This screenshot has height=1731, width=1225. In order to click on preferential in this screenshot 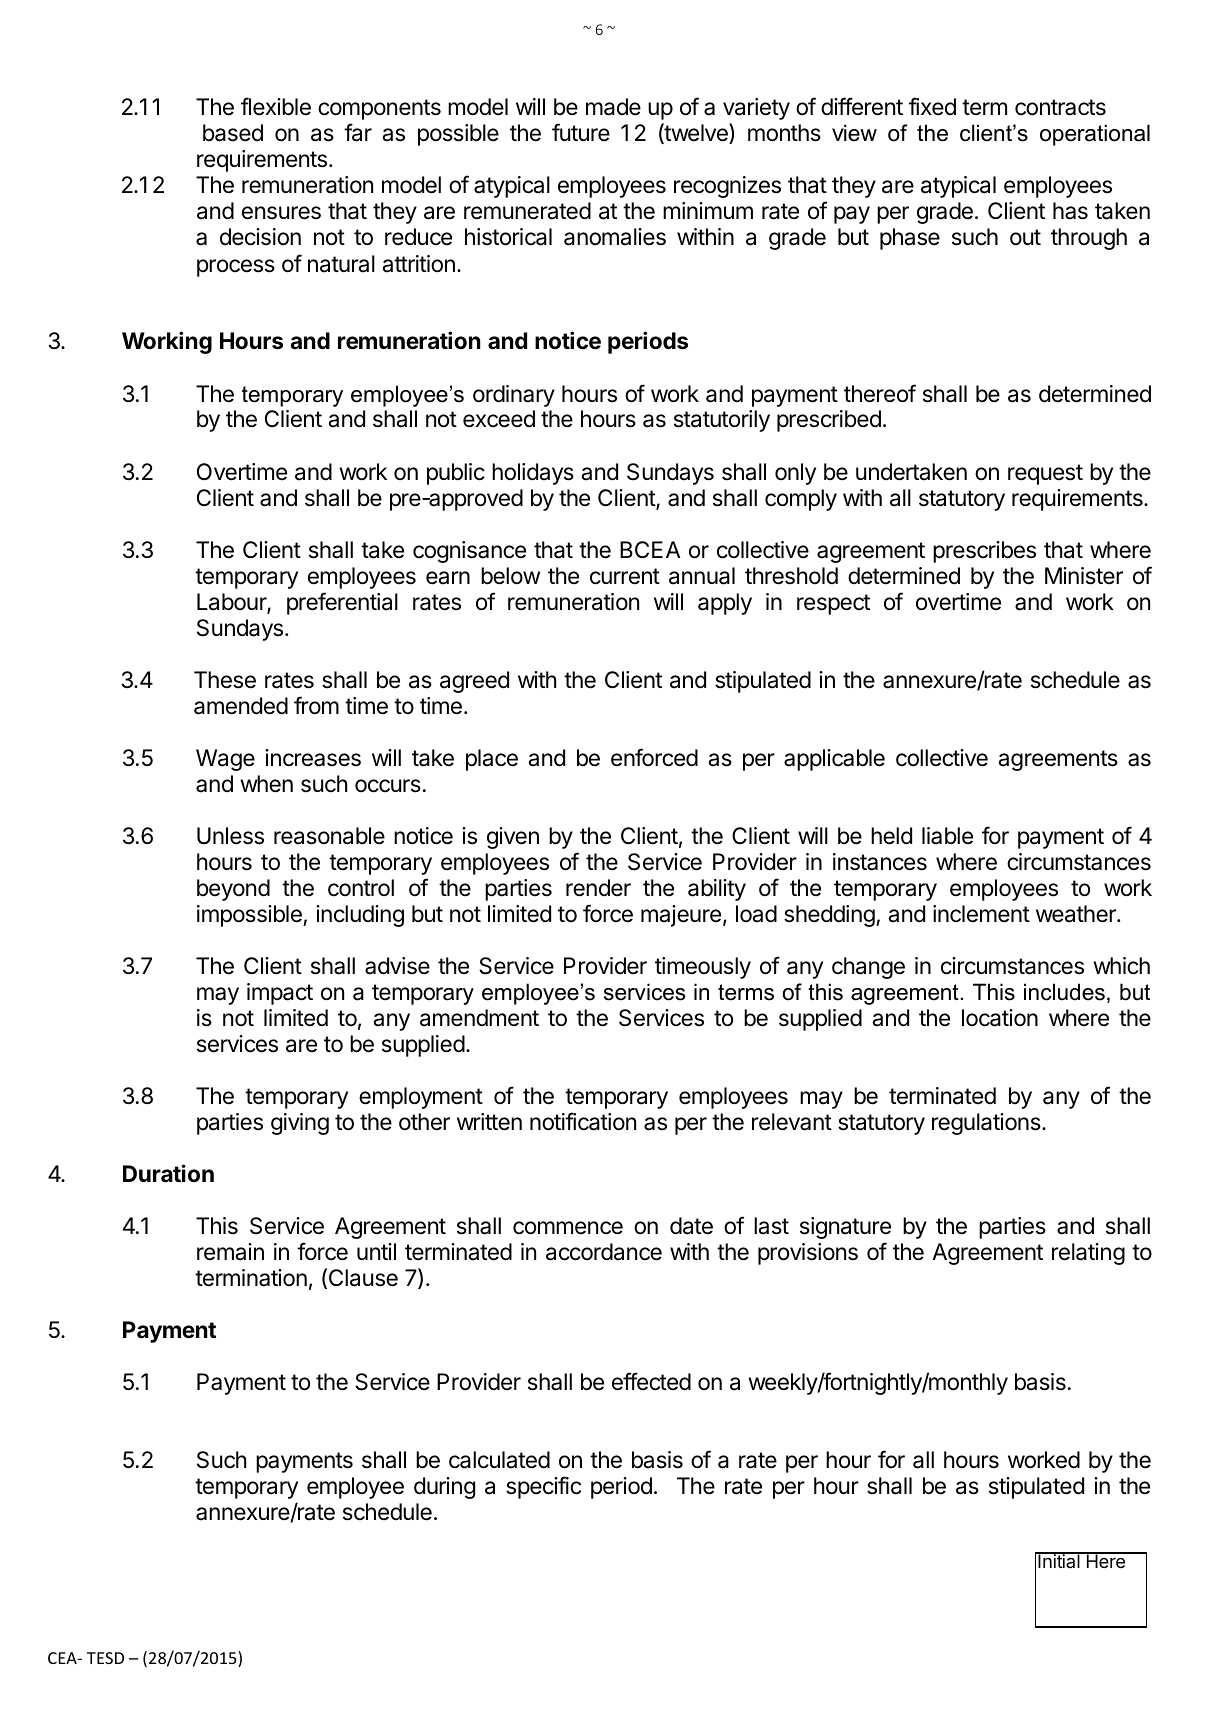, I will do `click(342, 603)`.
